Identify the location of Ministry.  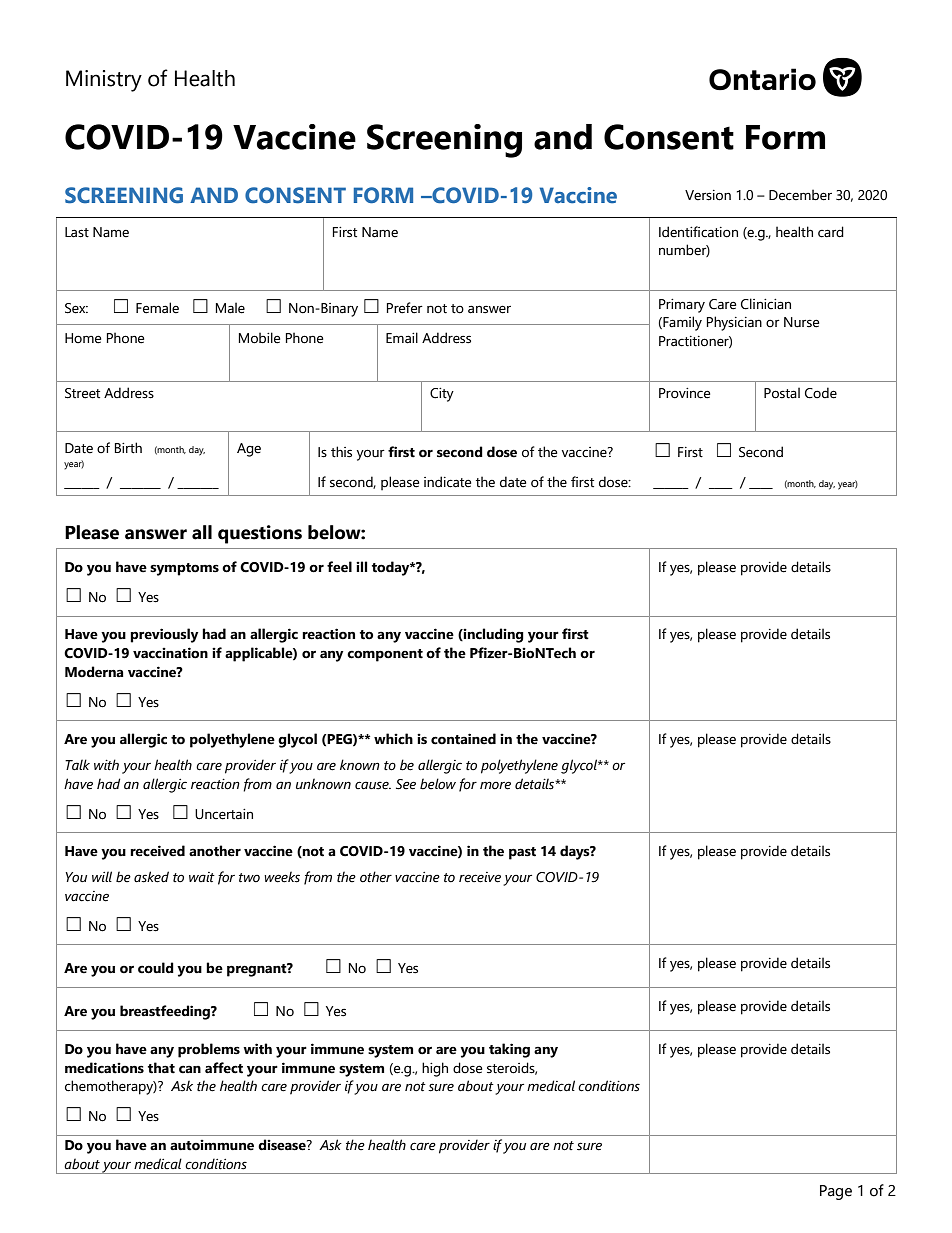
(104, 81).
